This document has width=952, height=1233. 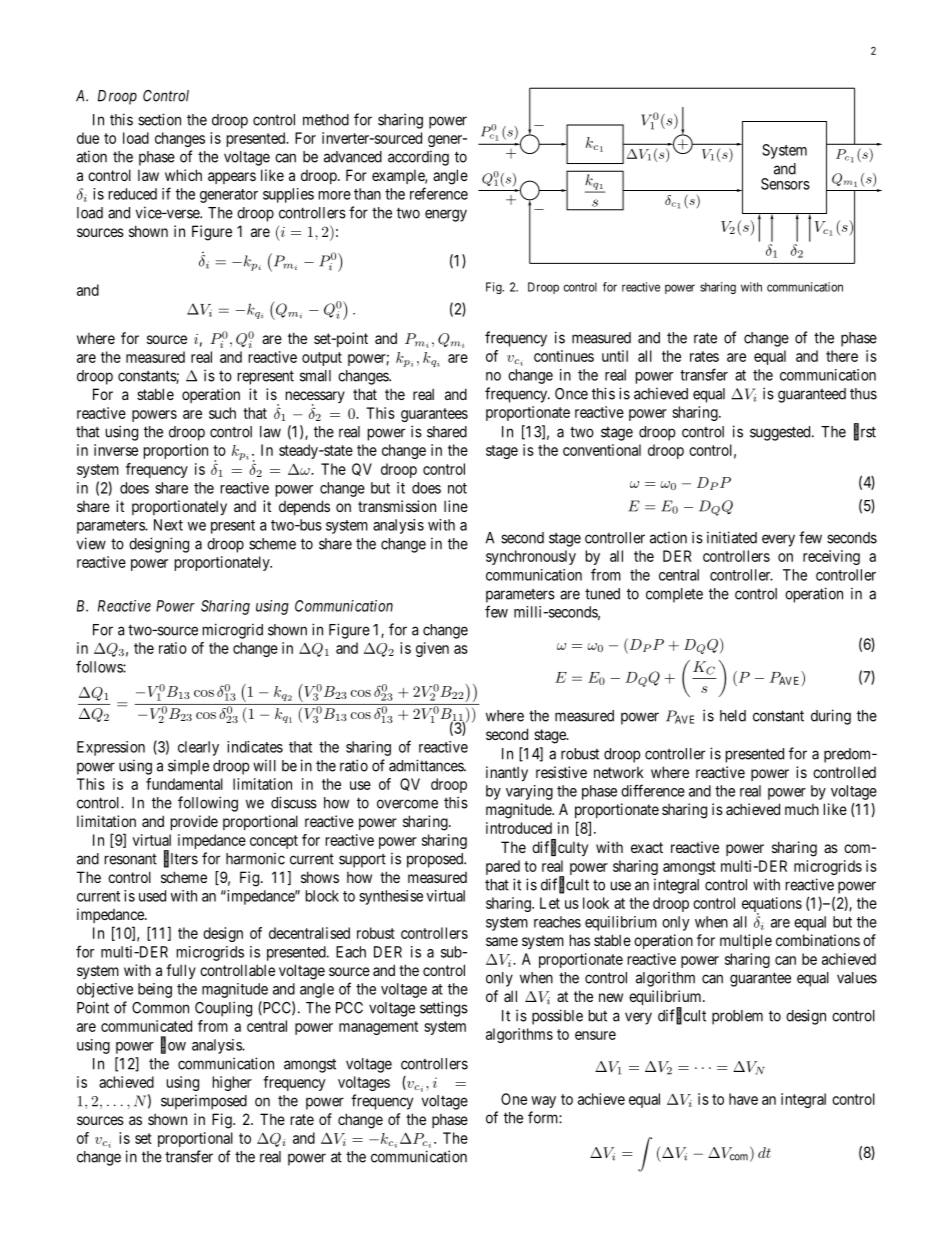 I want to click on Sensors, so click(x=785, y=184).
